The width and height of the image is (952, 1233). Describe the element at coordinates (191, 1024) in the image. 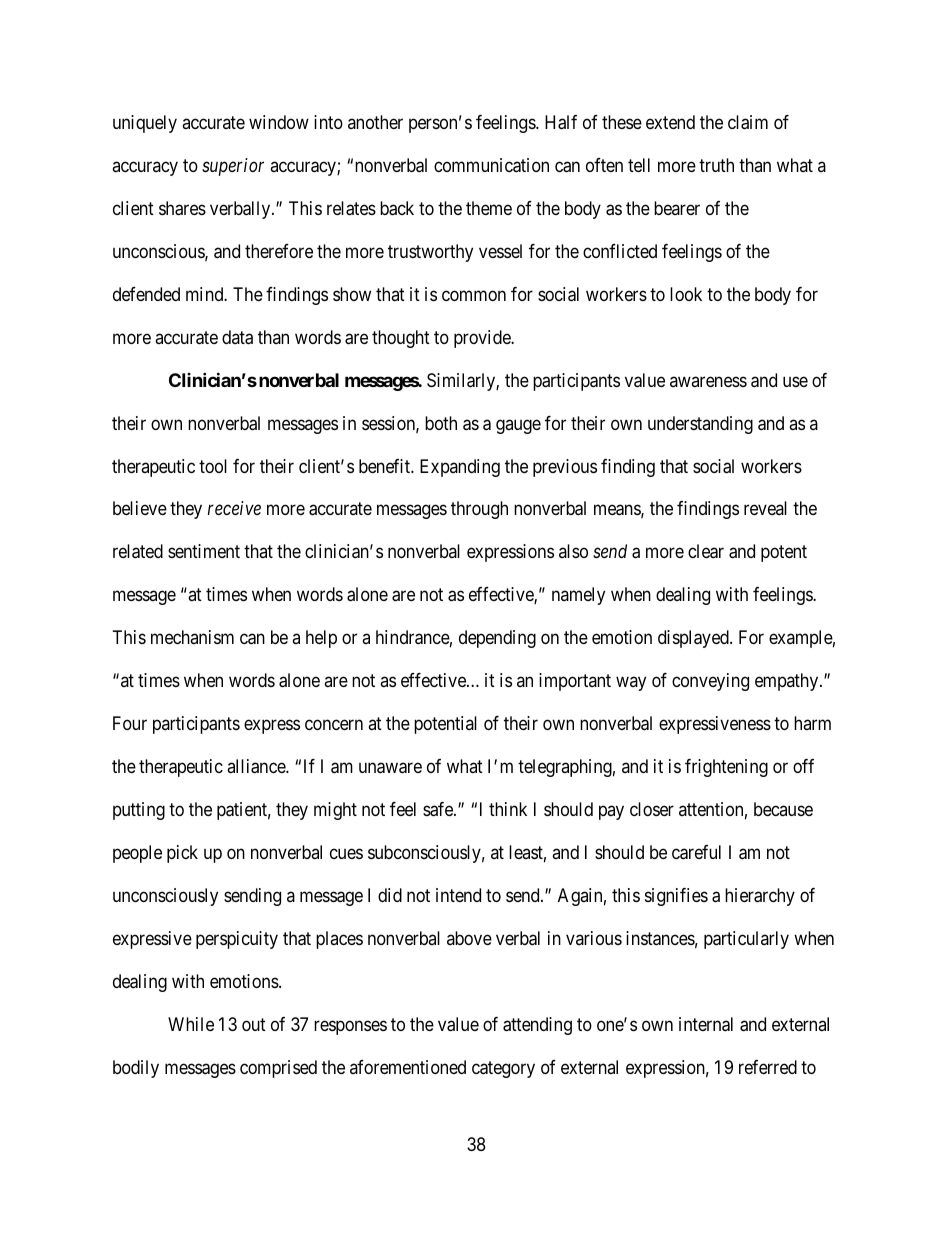

I see `While` at that location.
